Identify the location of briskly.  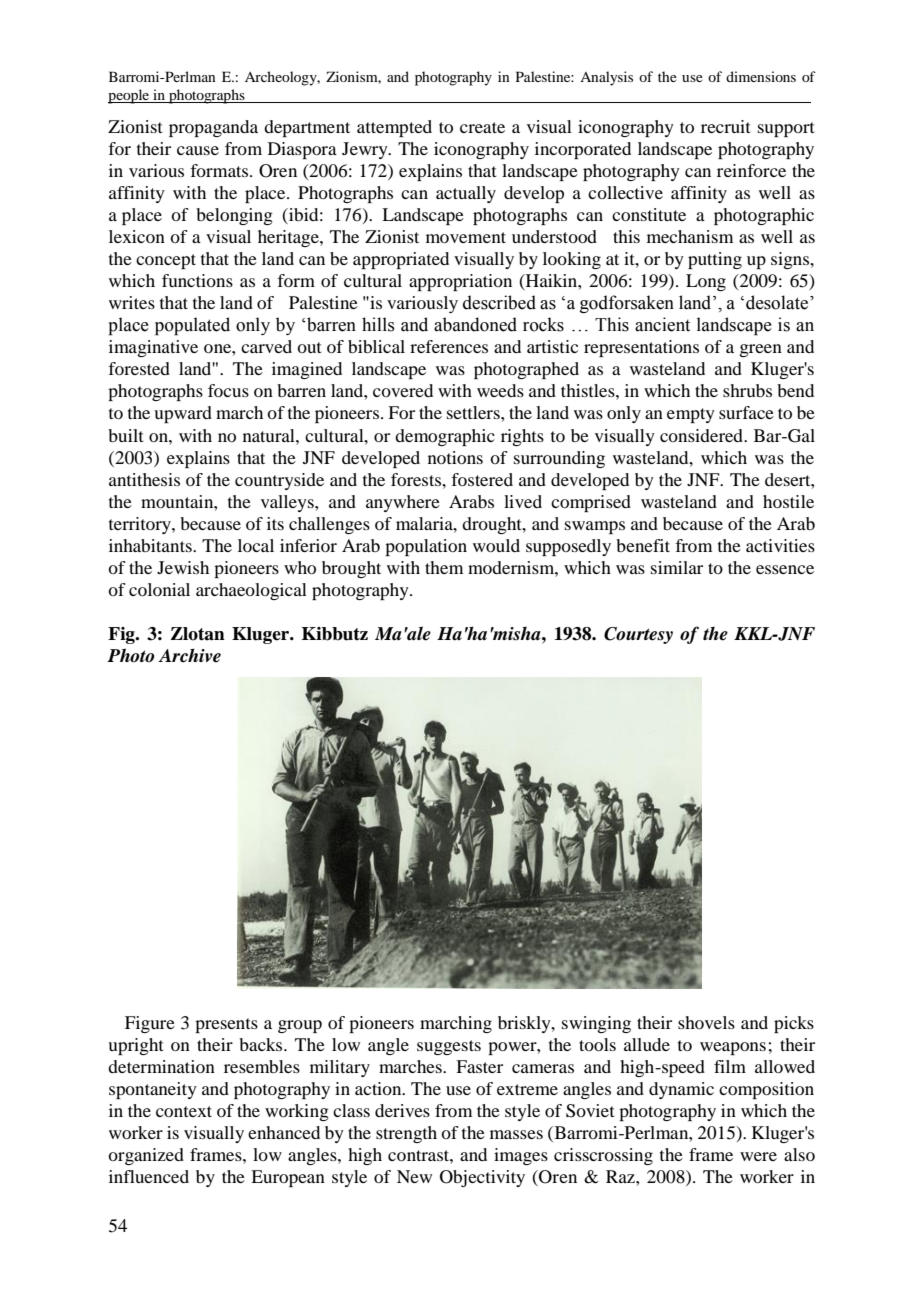
(525, 1024).
